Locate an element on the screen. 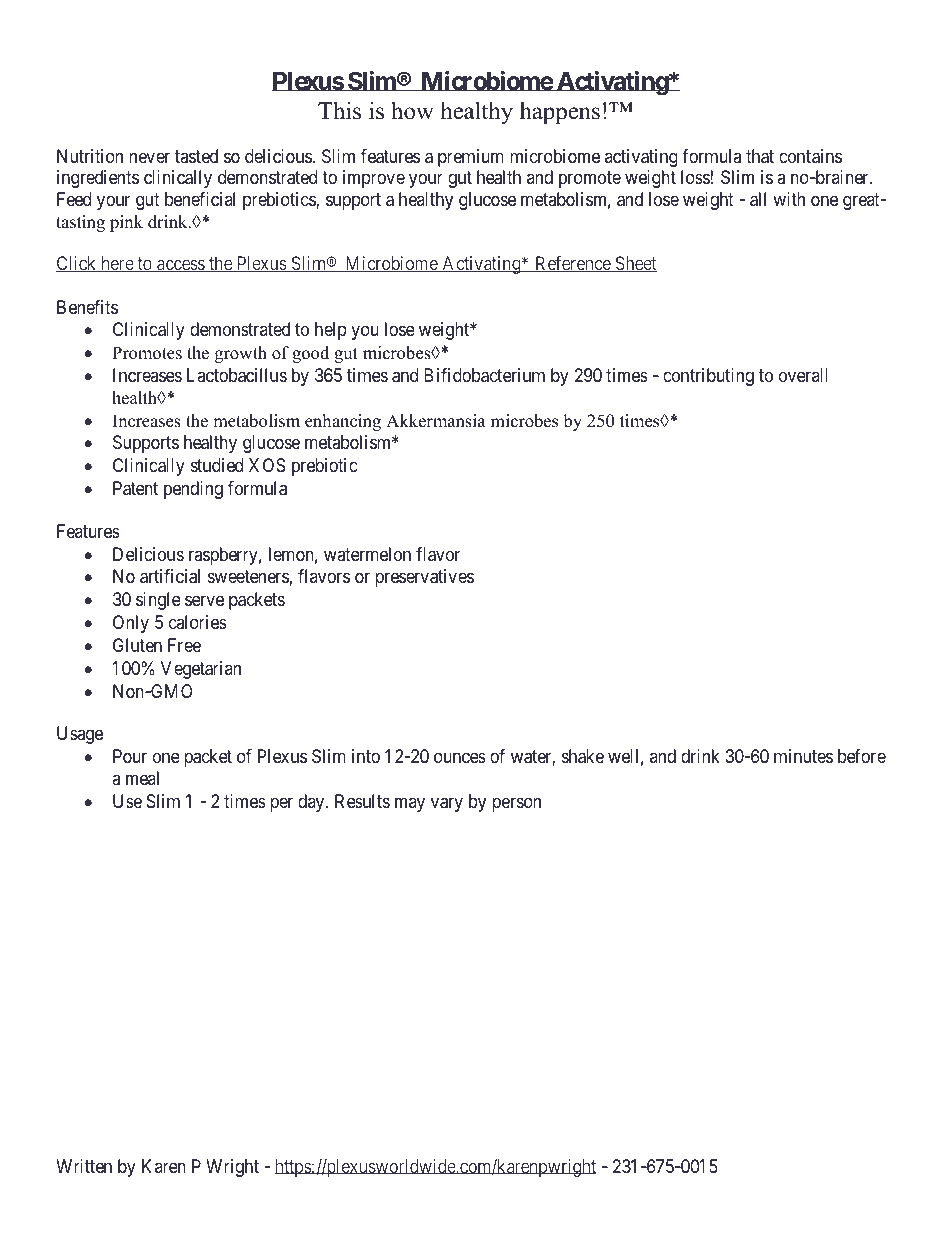 The width and height of the screenshot is (952, 1233). before is located at coordinates (862, 756).
